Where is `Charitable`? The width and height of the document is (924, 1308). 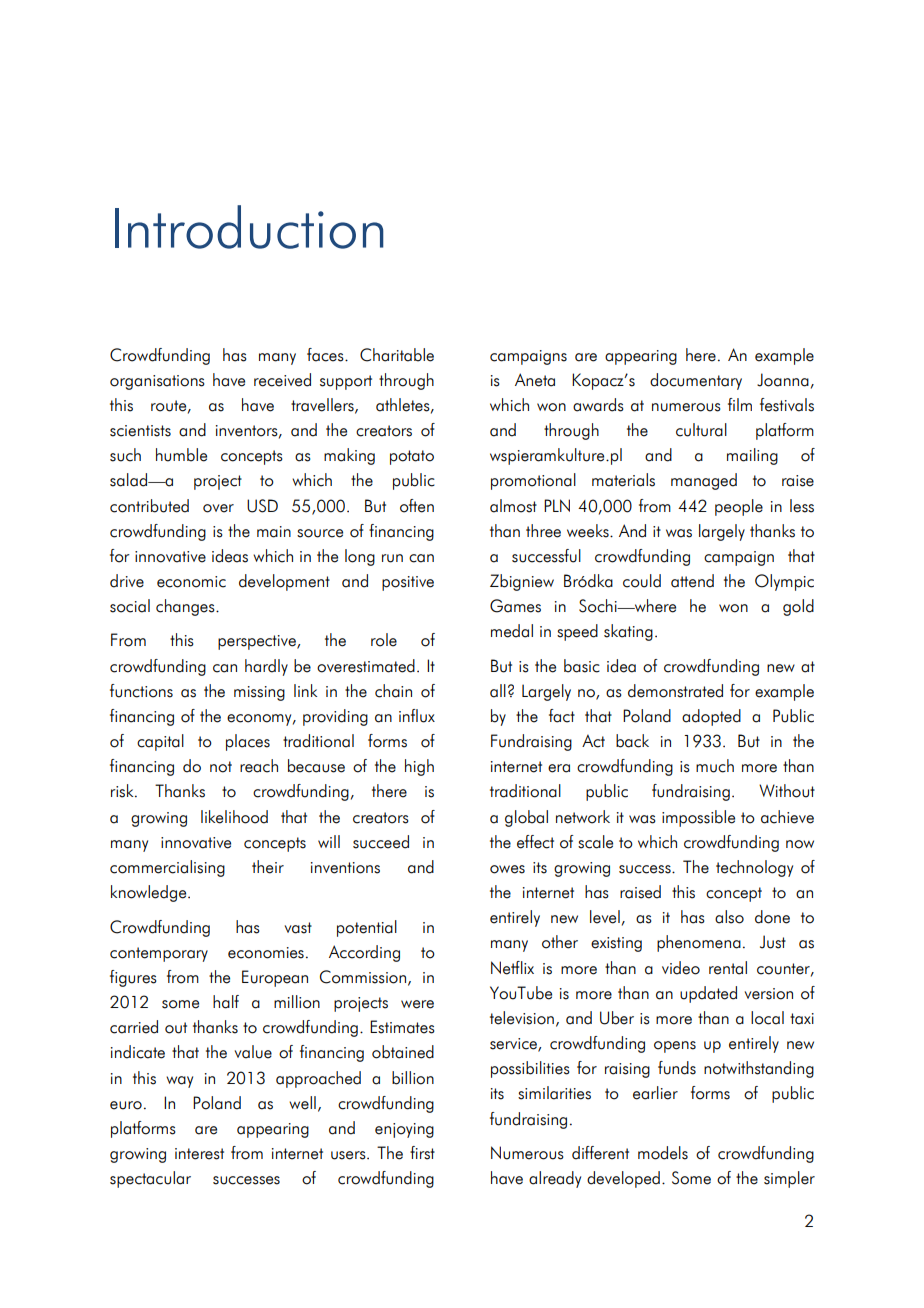 Charitable is located at coordinates (397, 355).
